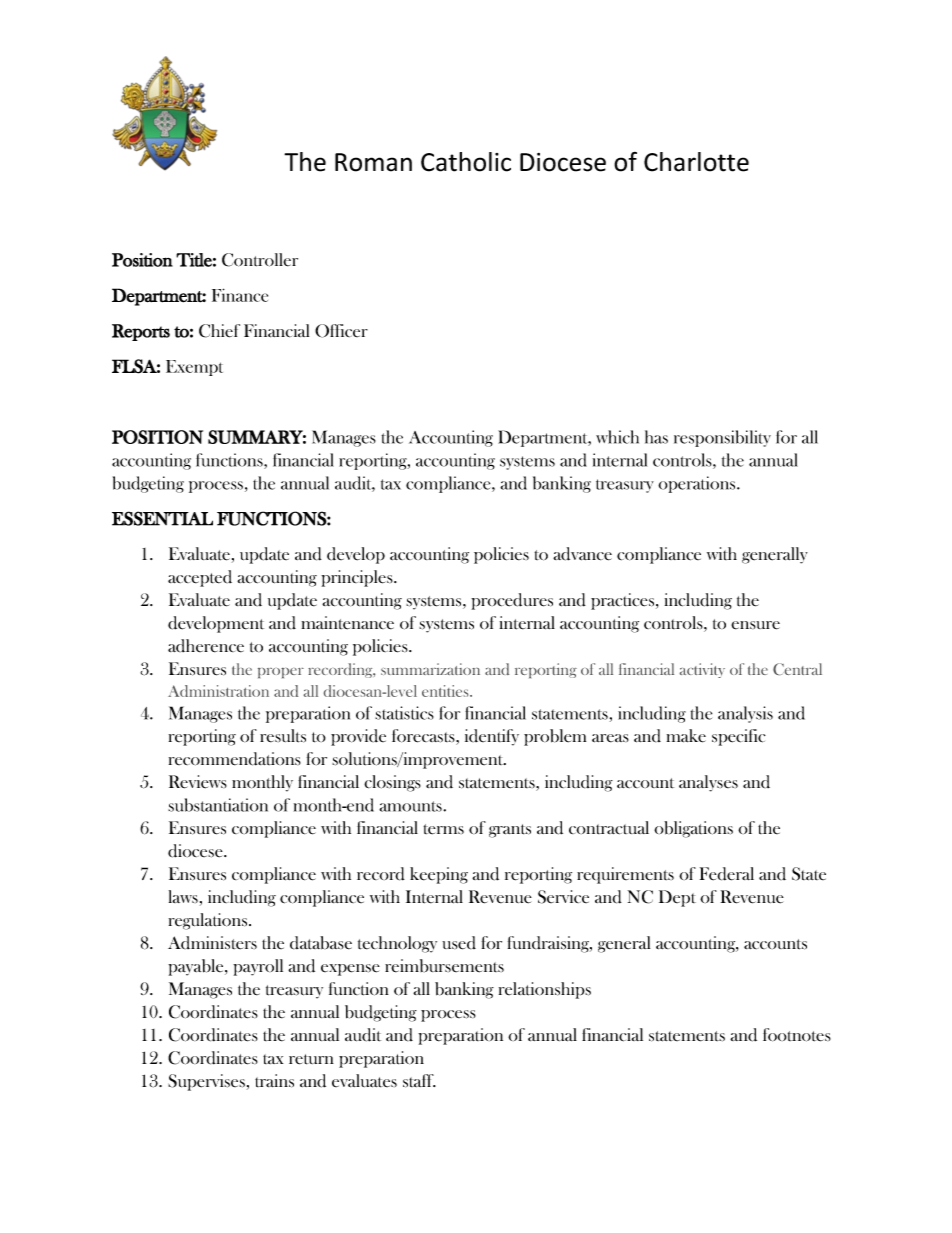 This screenshot has height=1233, width=952. Describe the element at coordinates (693, 829) in the screenshot. I see `obligations` at that location.
